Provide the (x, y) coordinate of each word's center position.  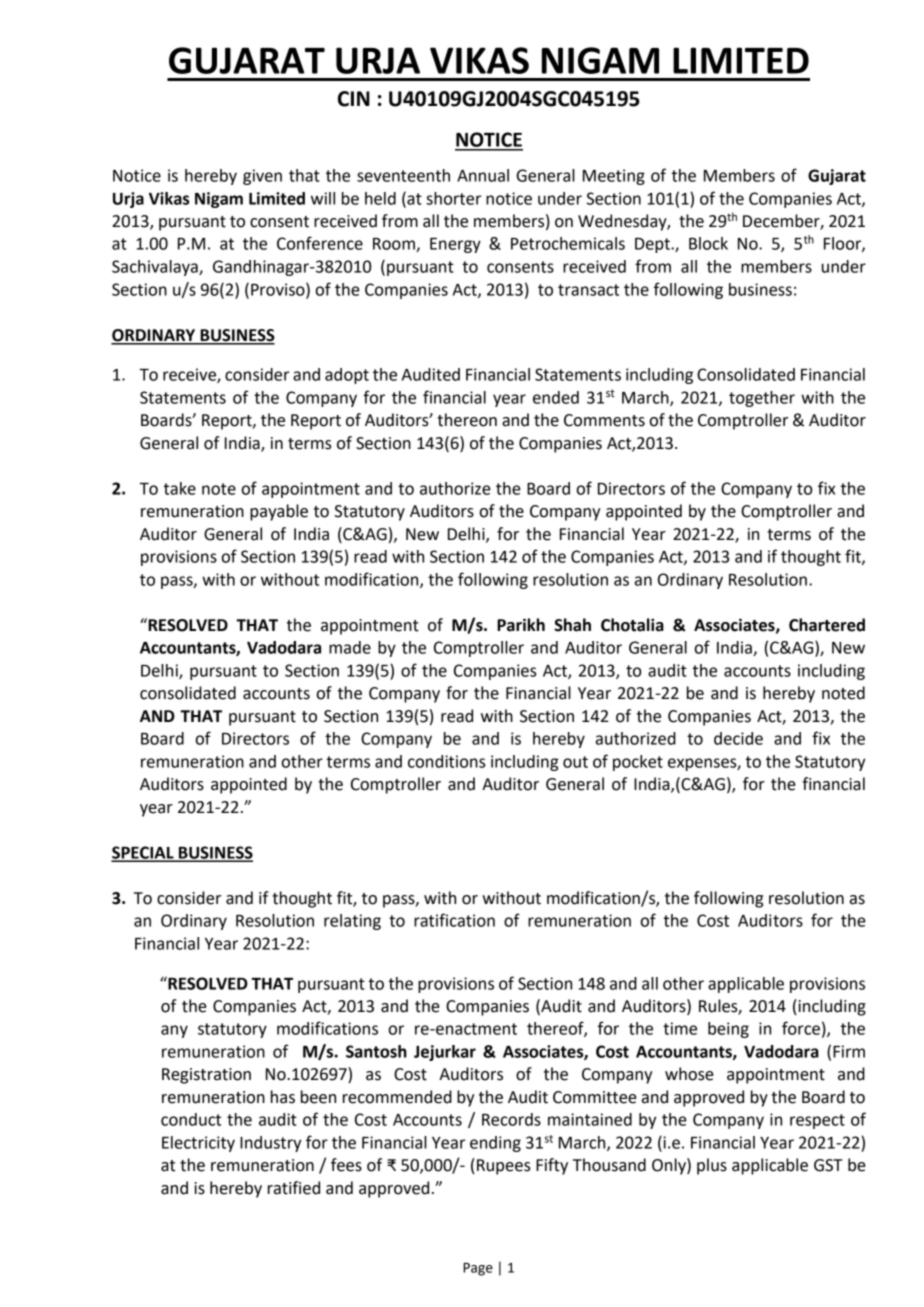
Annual (483, 175)
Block (708, 243)
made (350, 647)
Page (478, 1269)
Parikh (521, 625)
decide (738, 738)
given (262, 177)
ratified (294, 1188)
